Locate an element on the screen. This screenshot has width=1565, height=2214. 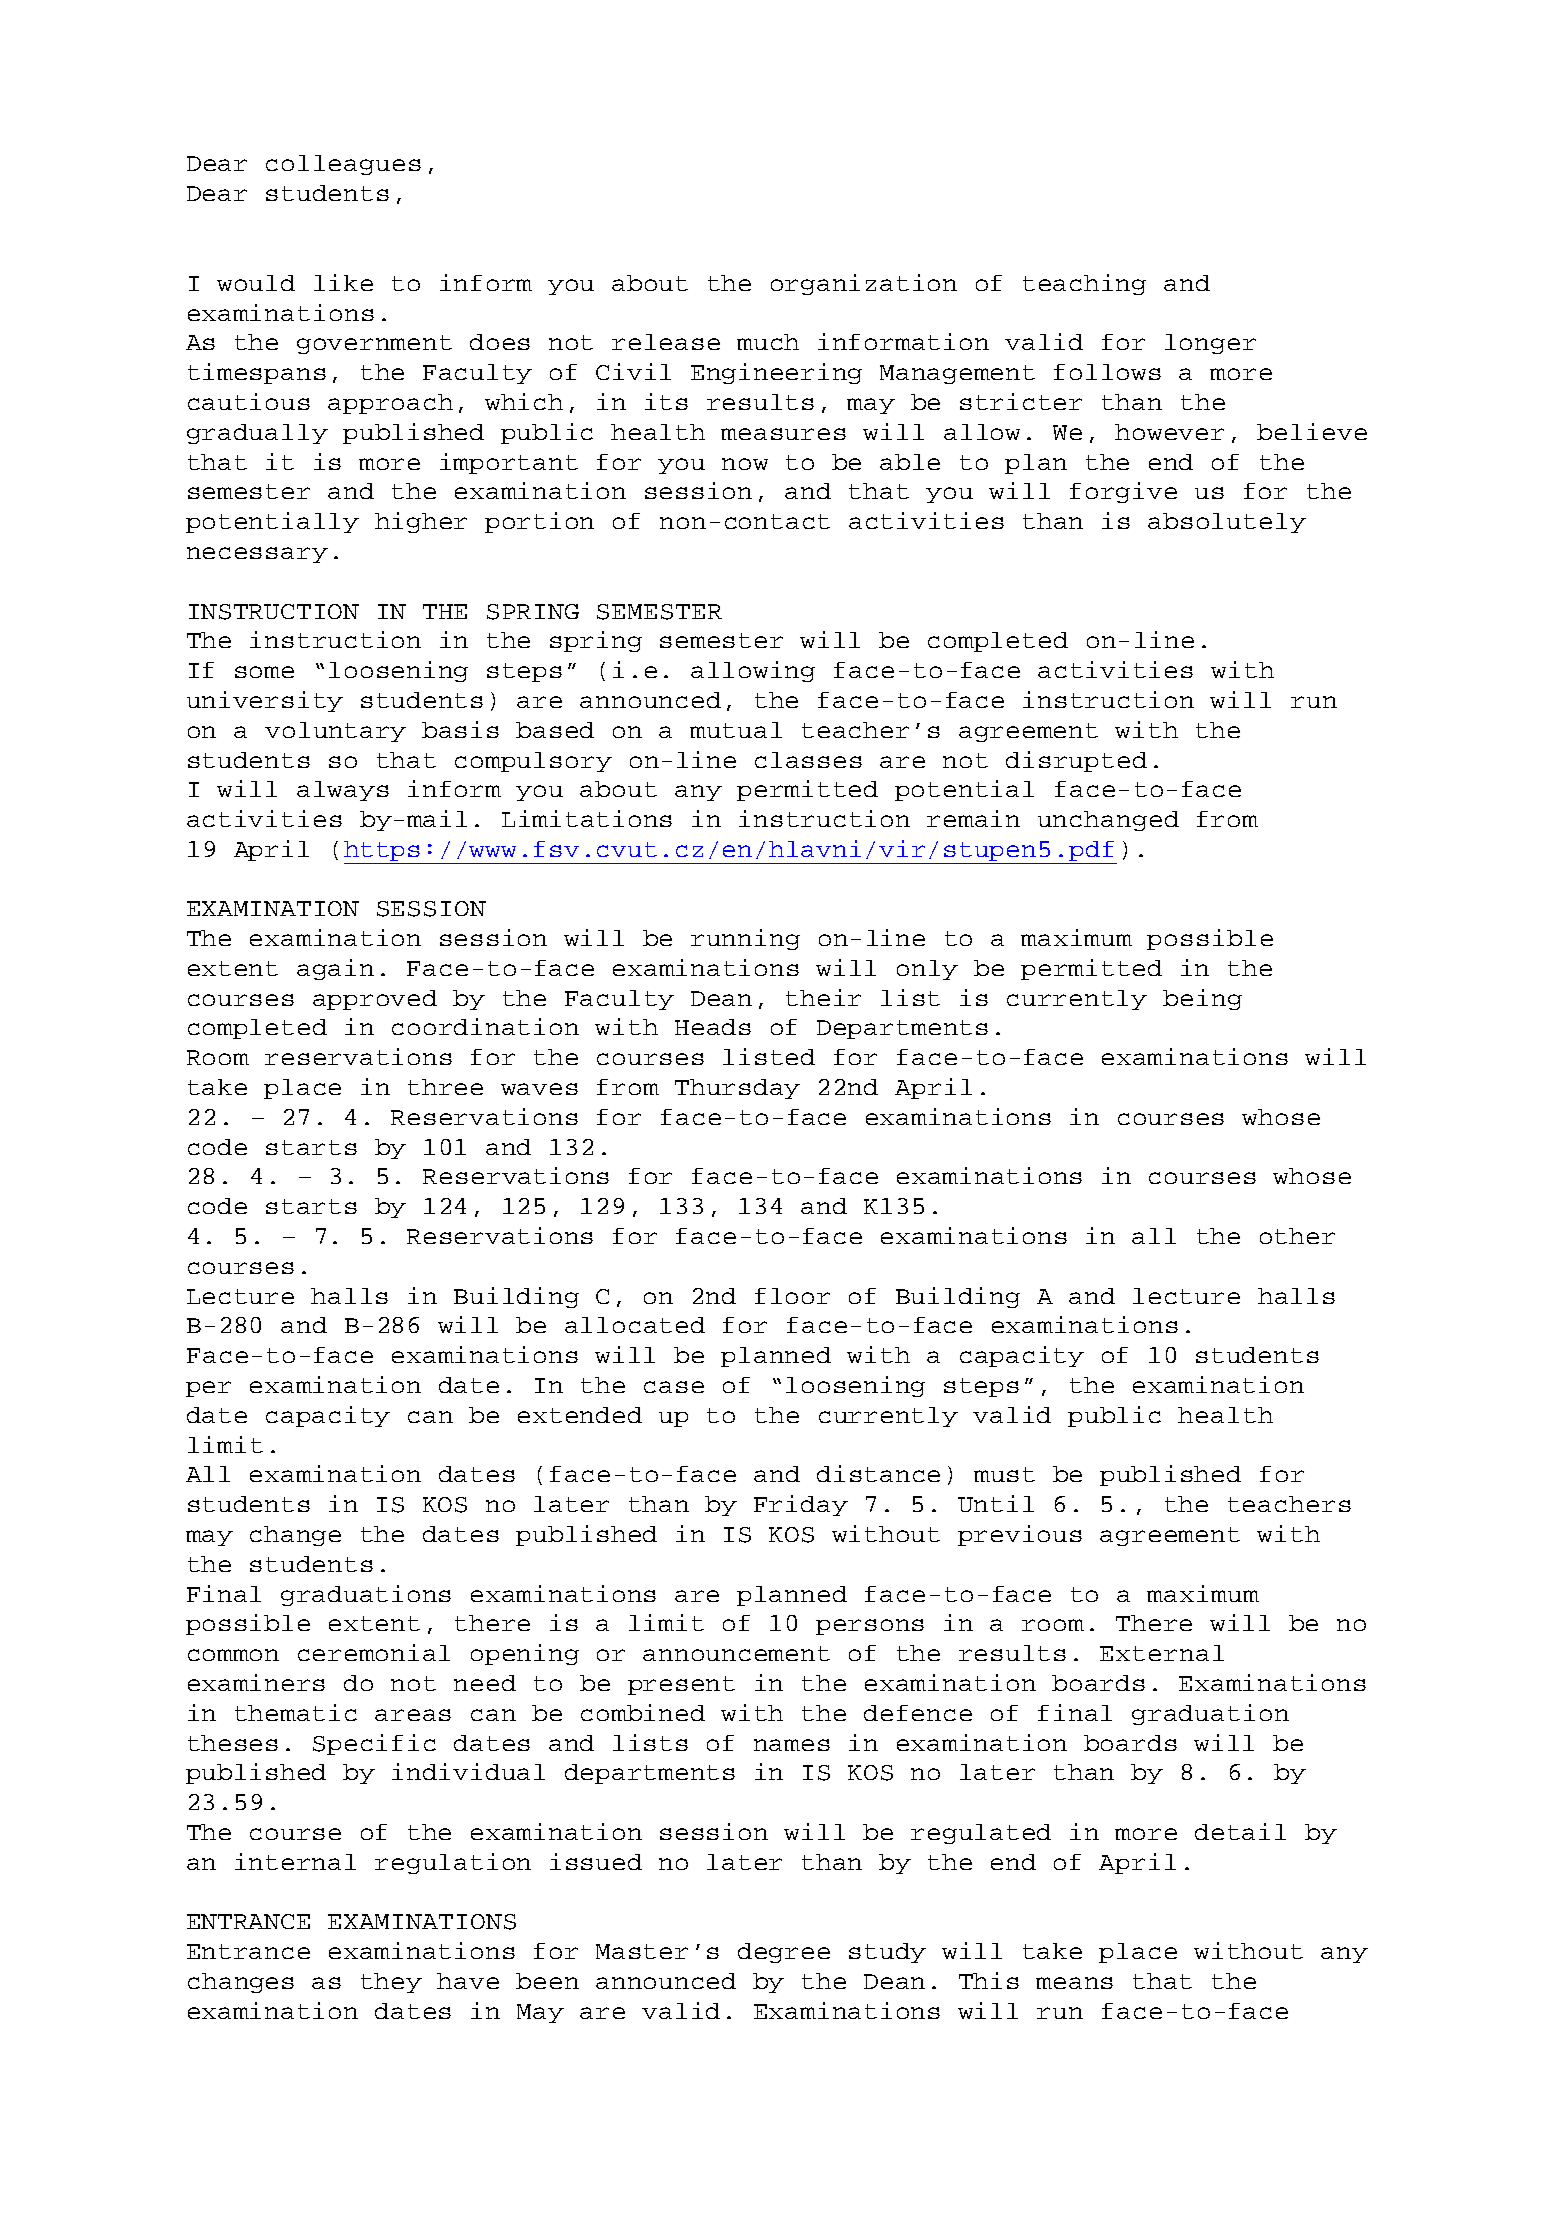
again is located at coordinates (335, 969).
